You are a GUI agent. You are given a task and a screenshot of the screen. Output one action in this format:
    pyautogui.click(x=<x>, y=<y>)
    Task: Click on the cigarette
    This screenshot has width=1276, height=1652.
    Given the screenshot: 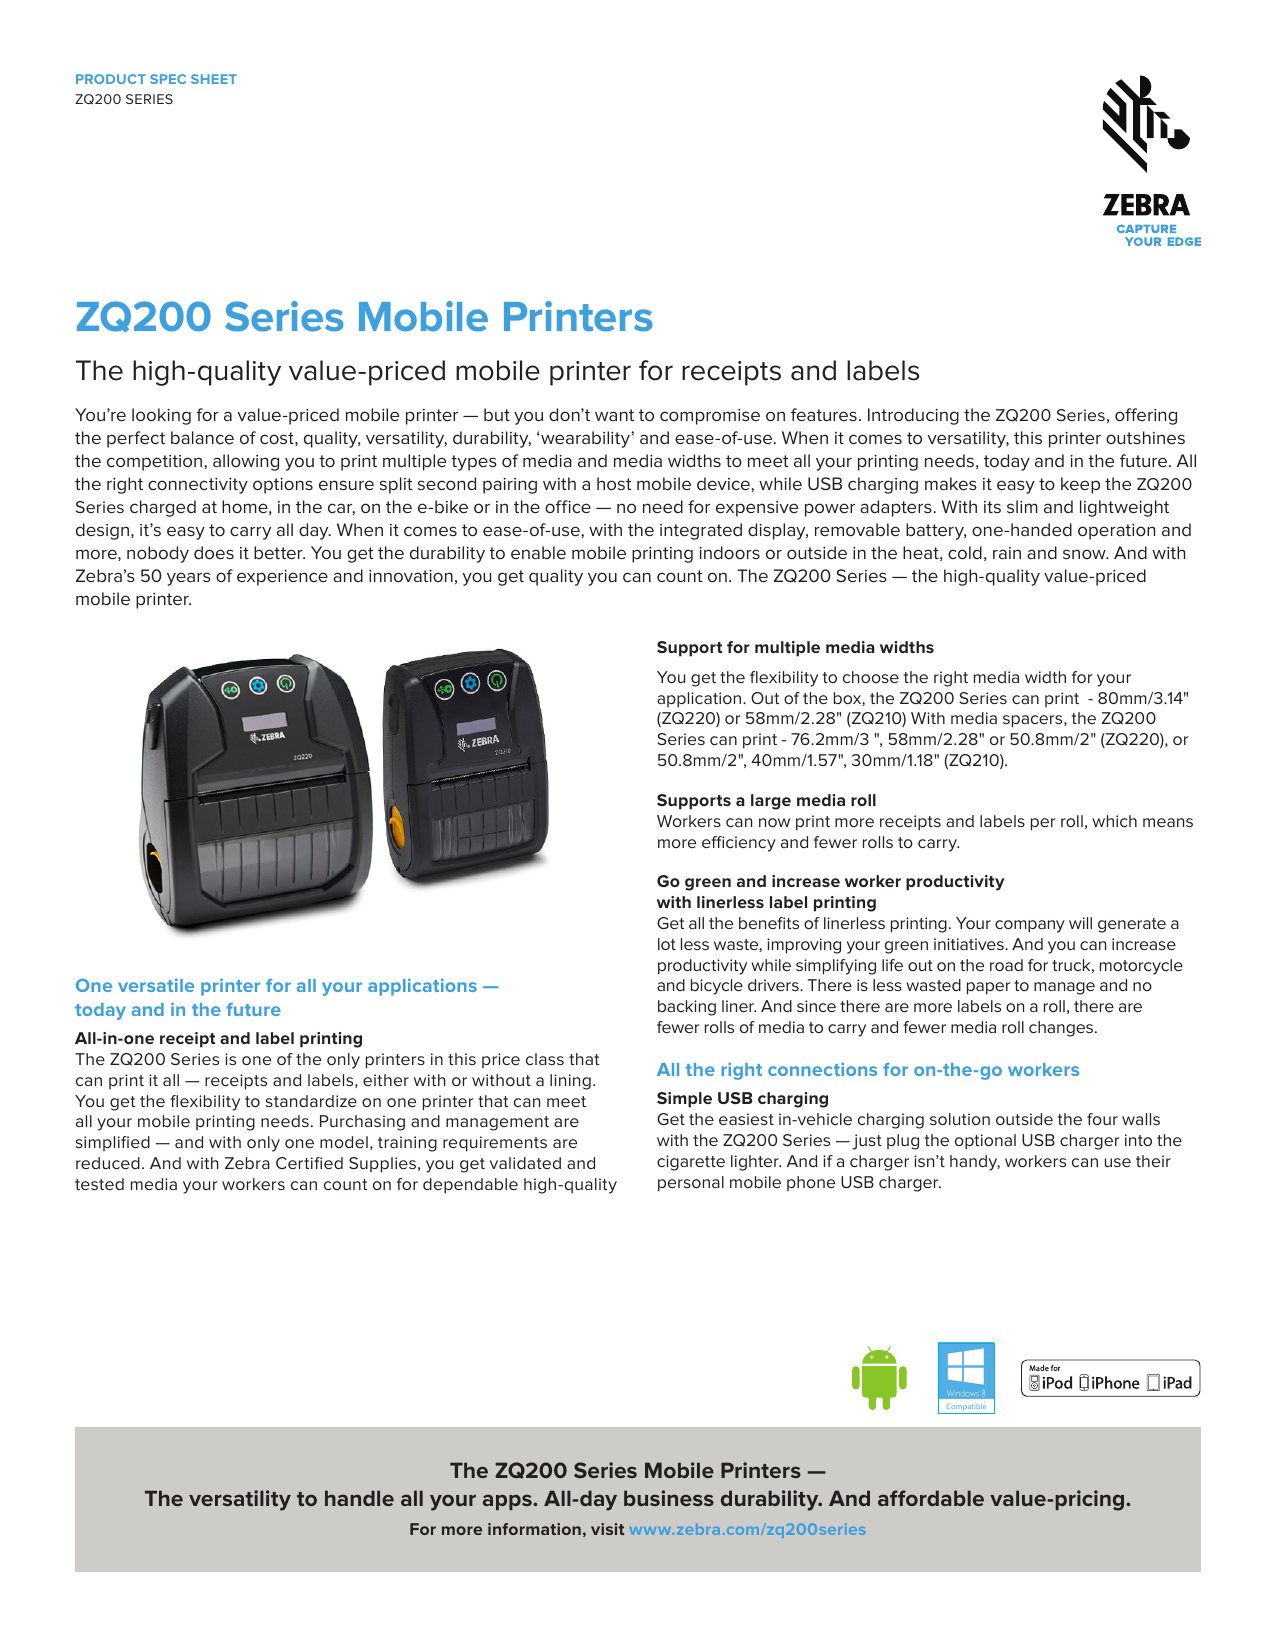 What is the action you would take?
    pyautogui.click(x=691, y=1163)
